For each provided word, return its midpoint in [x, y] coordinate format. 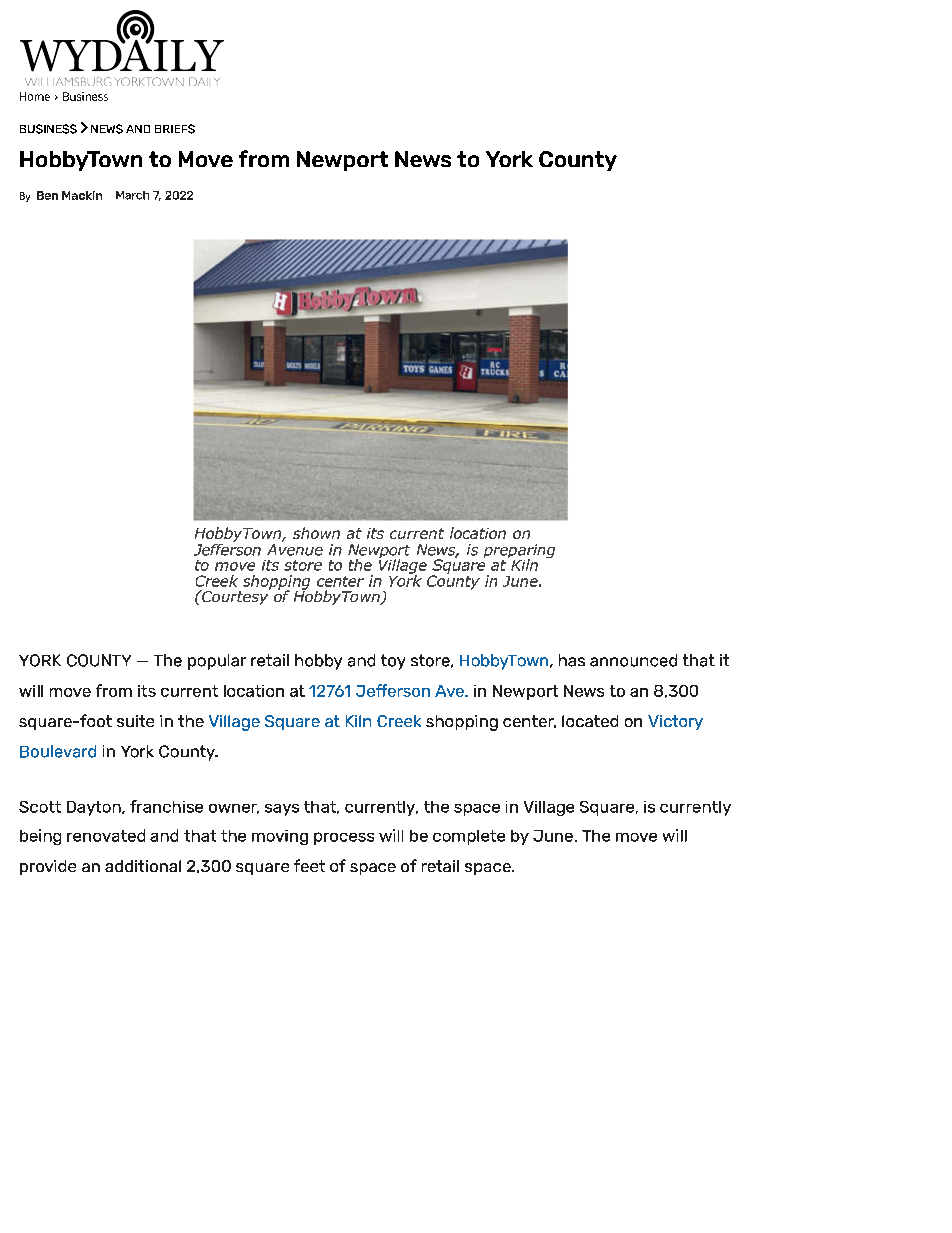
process [344, 838]
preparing [519, 552]
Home [35, 96]
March [132, 195]
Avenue [295, 550]
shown [316, 533]
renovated [106, 835]
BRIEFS [175, 129]
